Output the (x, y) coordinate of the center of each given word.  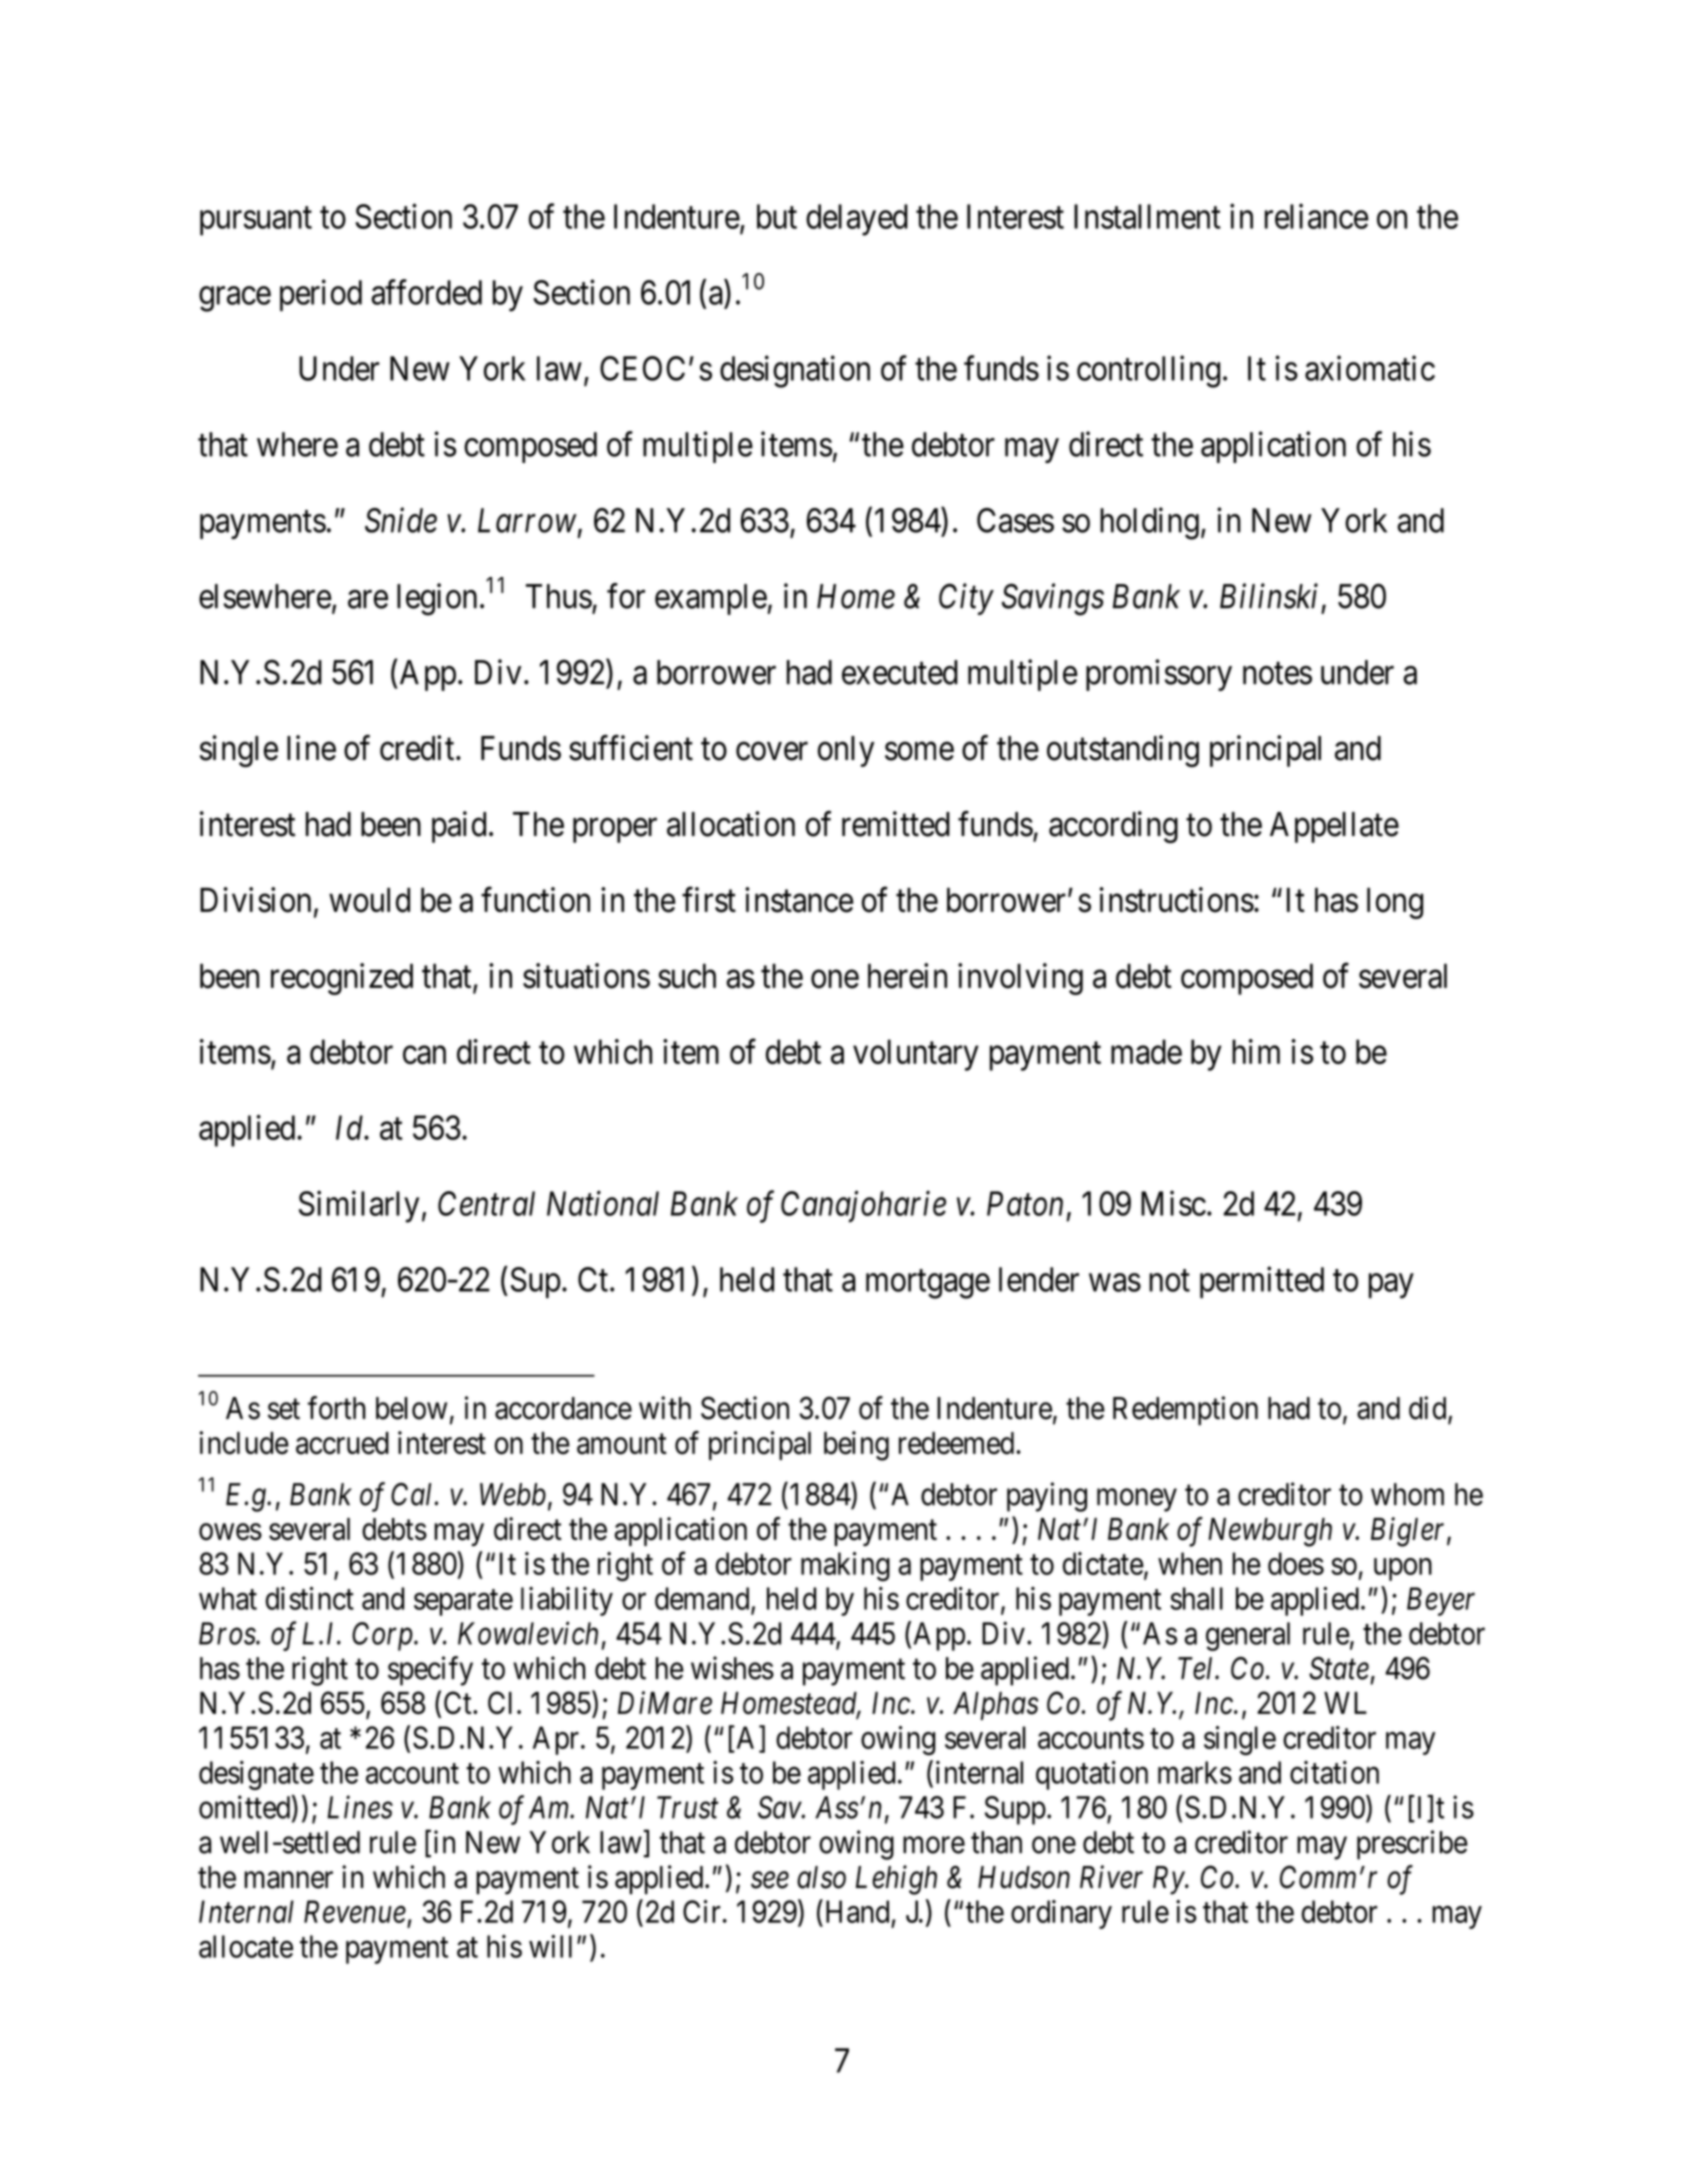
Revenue (355, 1911)
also (821, 1877)
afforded (426, 292)
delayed (857, 220)
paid (459, 827)
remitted (896, 824)
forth (337, 1408)
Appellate (1334, 827)
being (856, 1446)
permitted (1262, 1282)
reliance (1317, 216)
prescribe (1412, 1845)
